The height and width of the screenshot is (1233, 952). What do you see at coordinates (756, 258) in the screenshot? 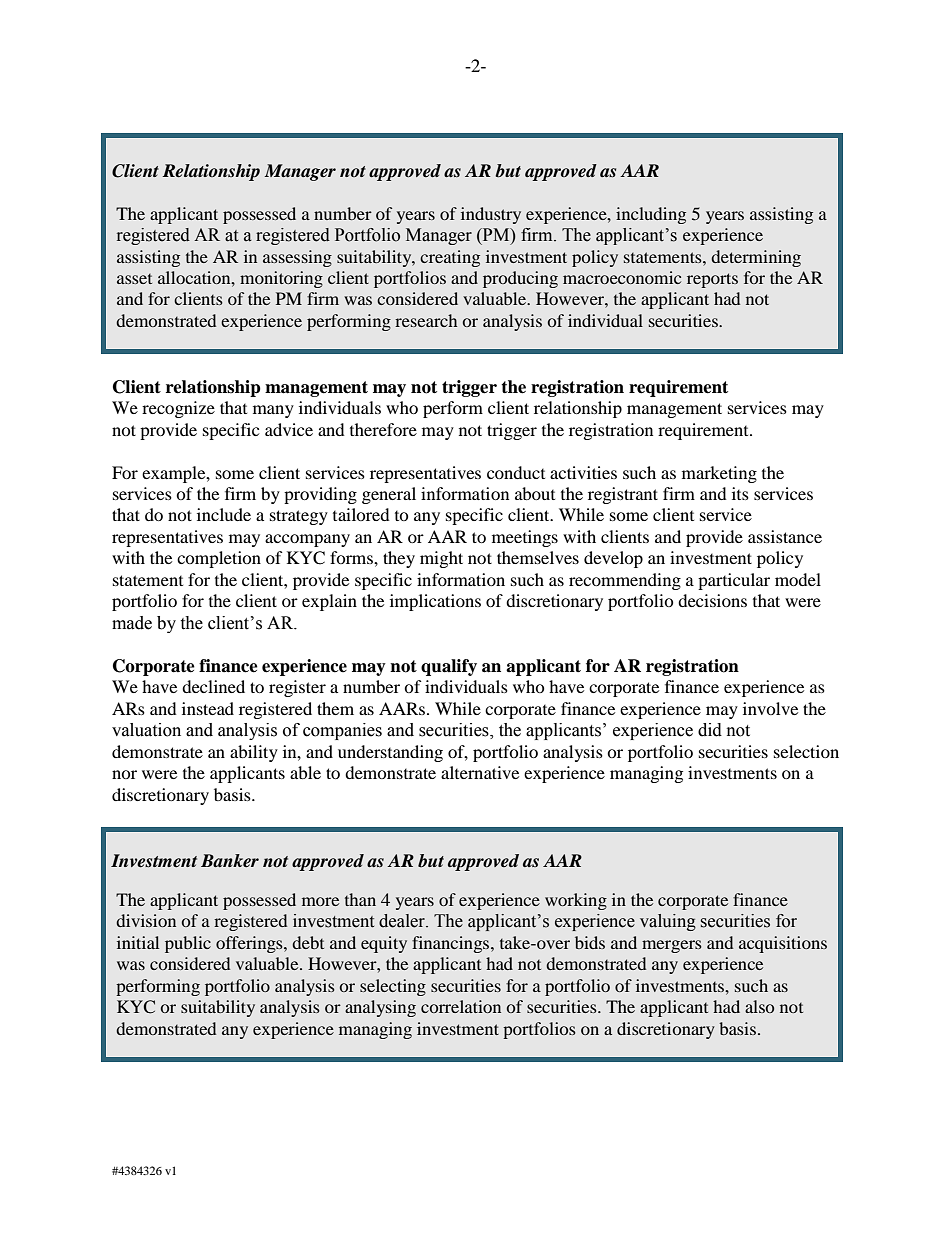
I see `determining` at bounding box center [756, 258].
